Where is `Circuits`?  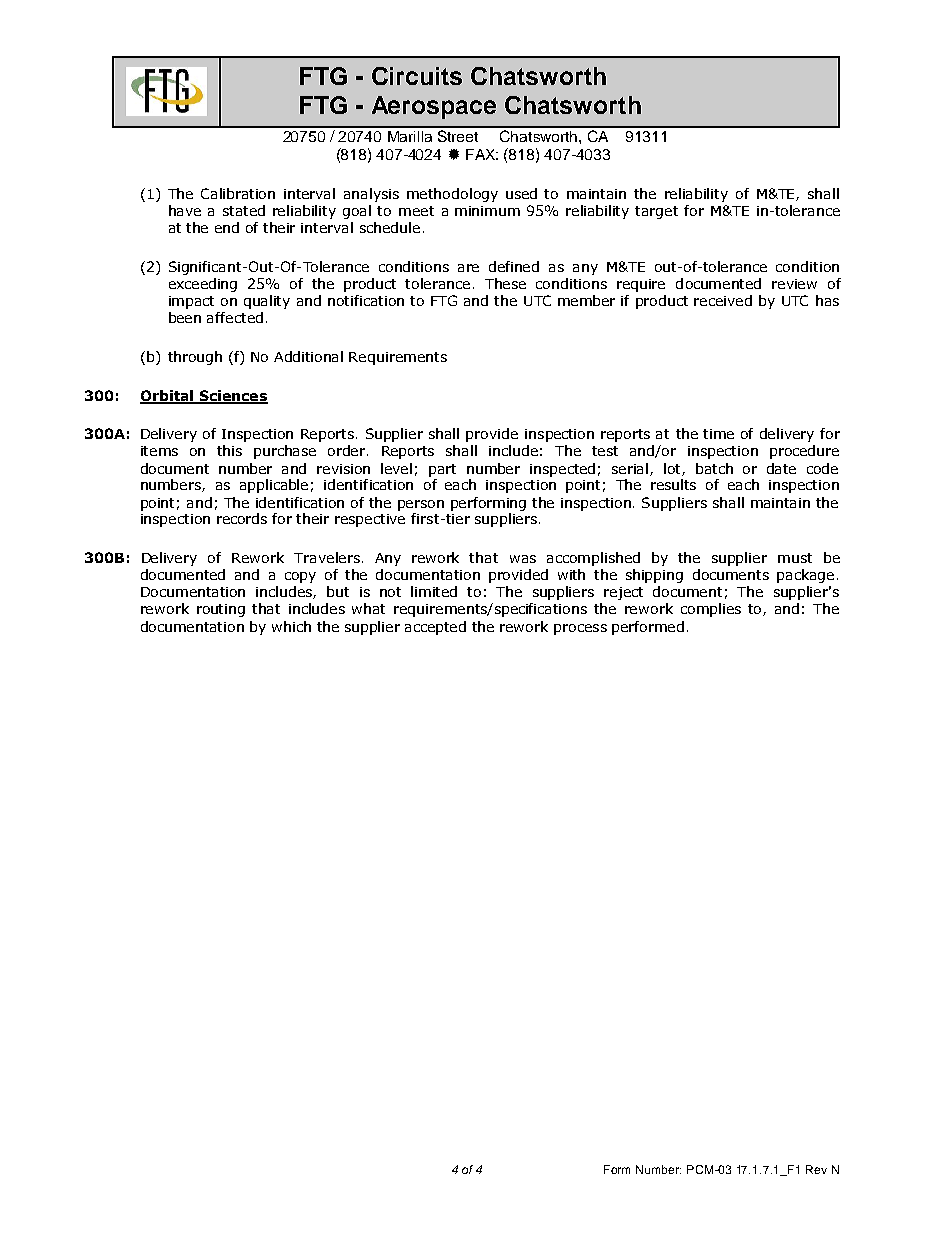
Circuits is located at coordinates (417, 76).
